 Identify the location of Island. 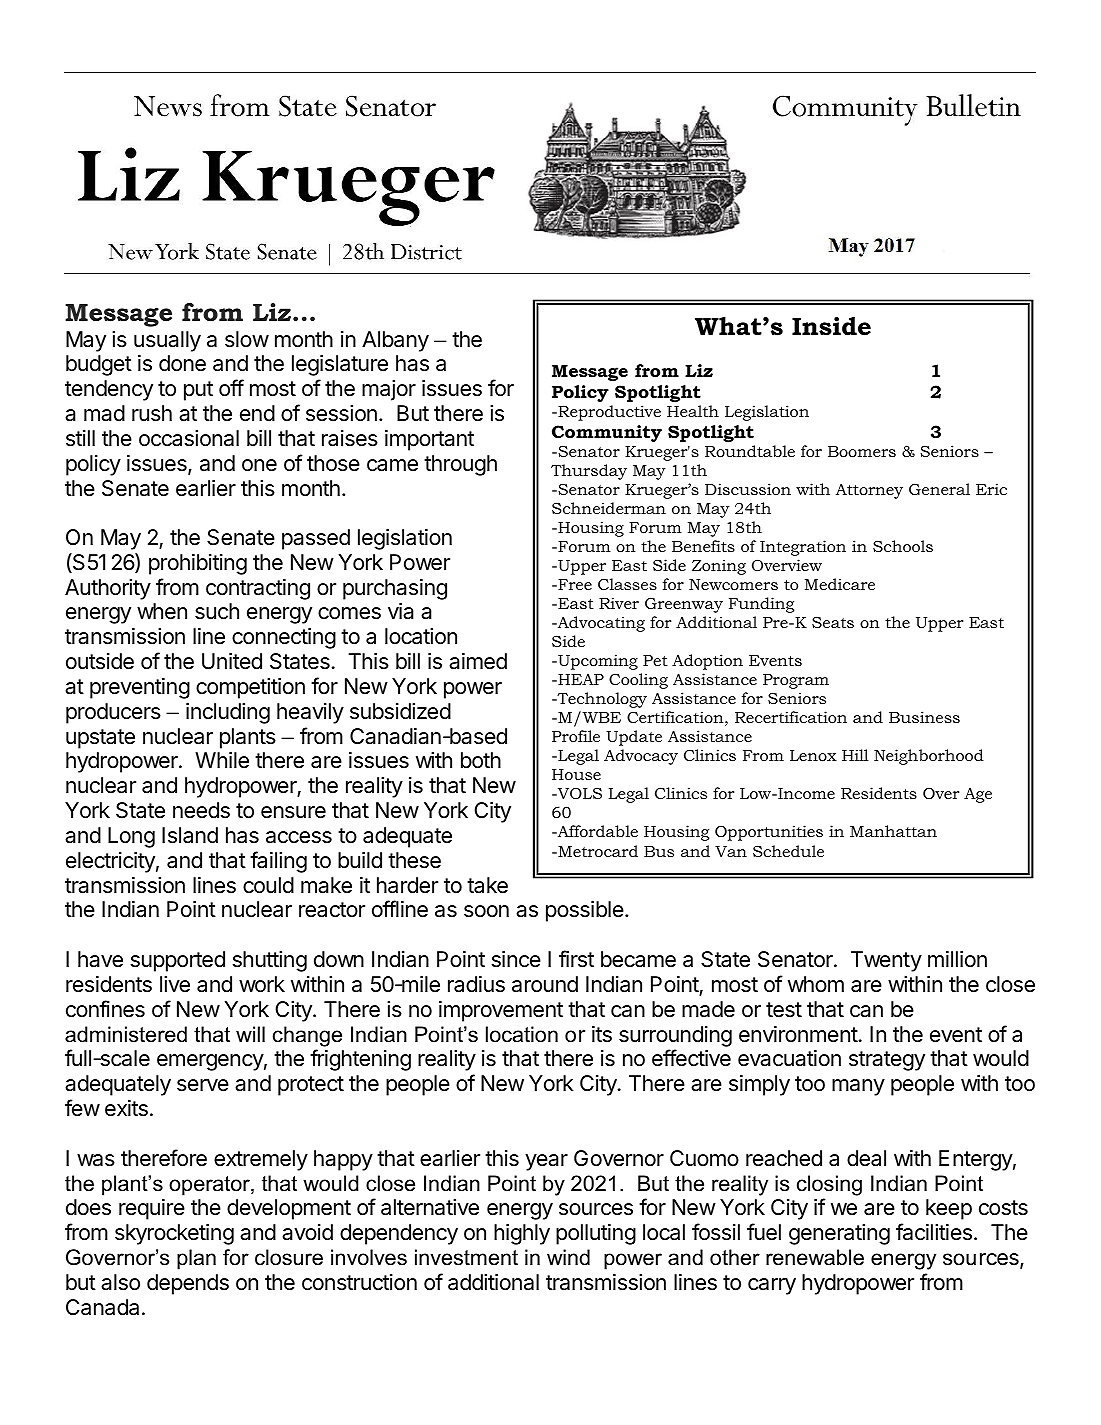
(190, 835).
